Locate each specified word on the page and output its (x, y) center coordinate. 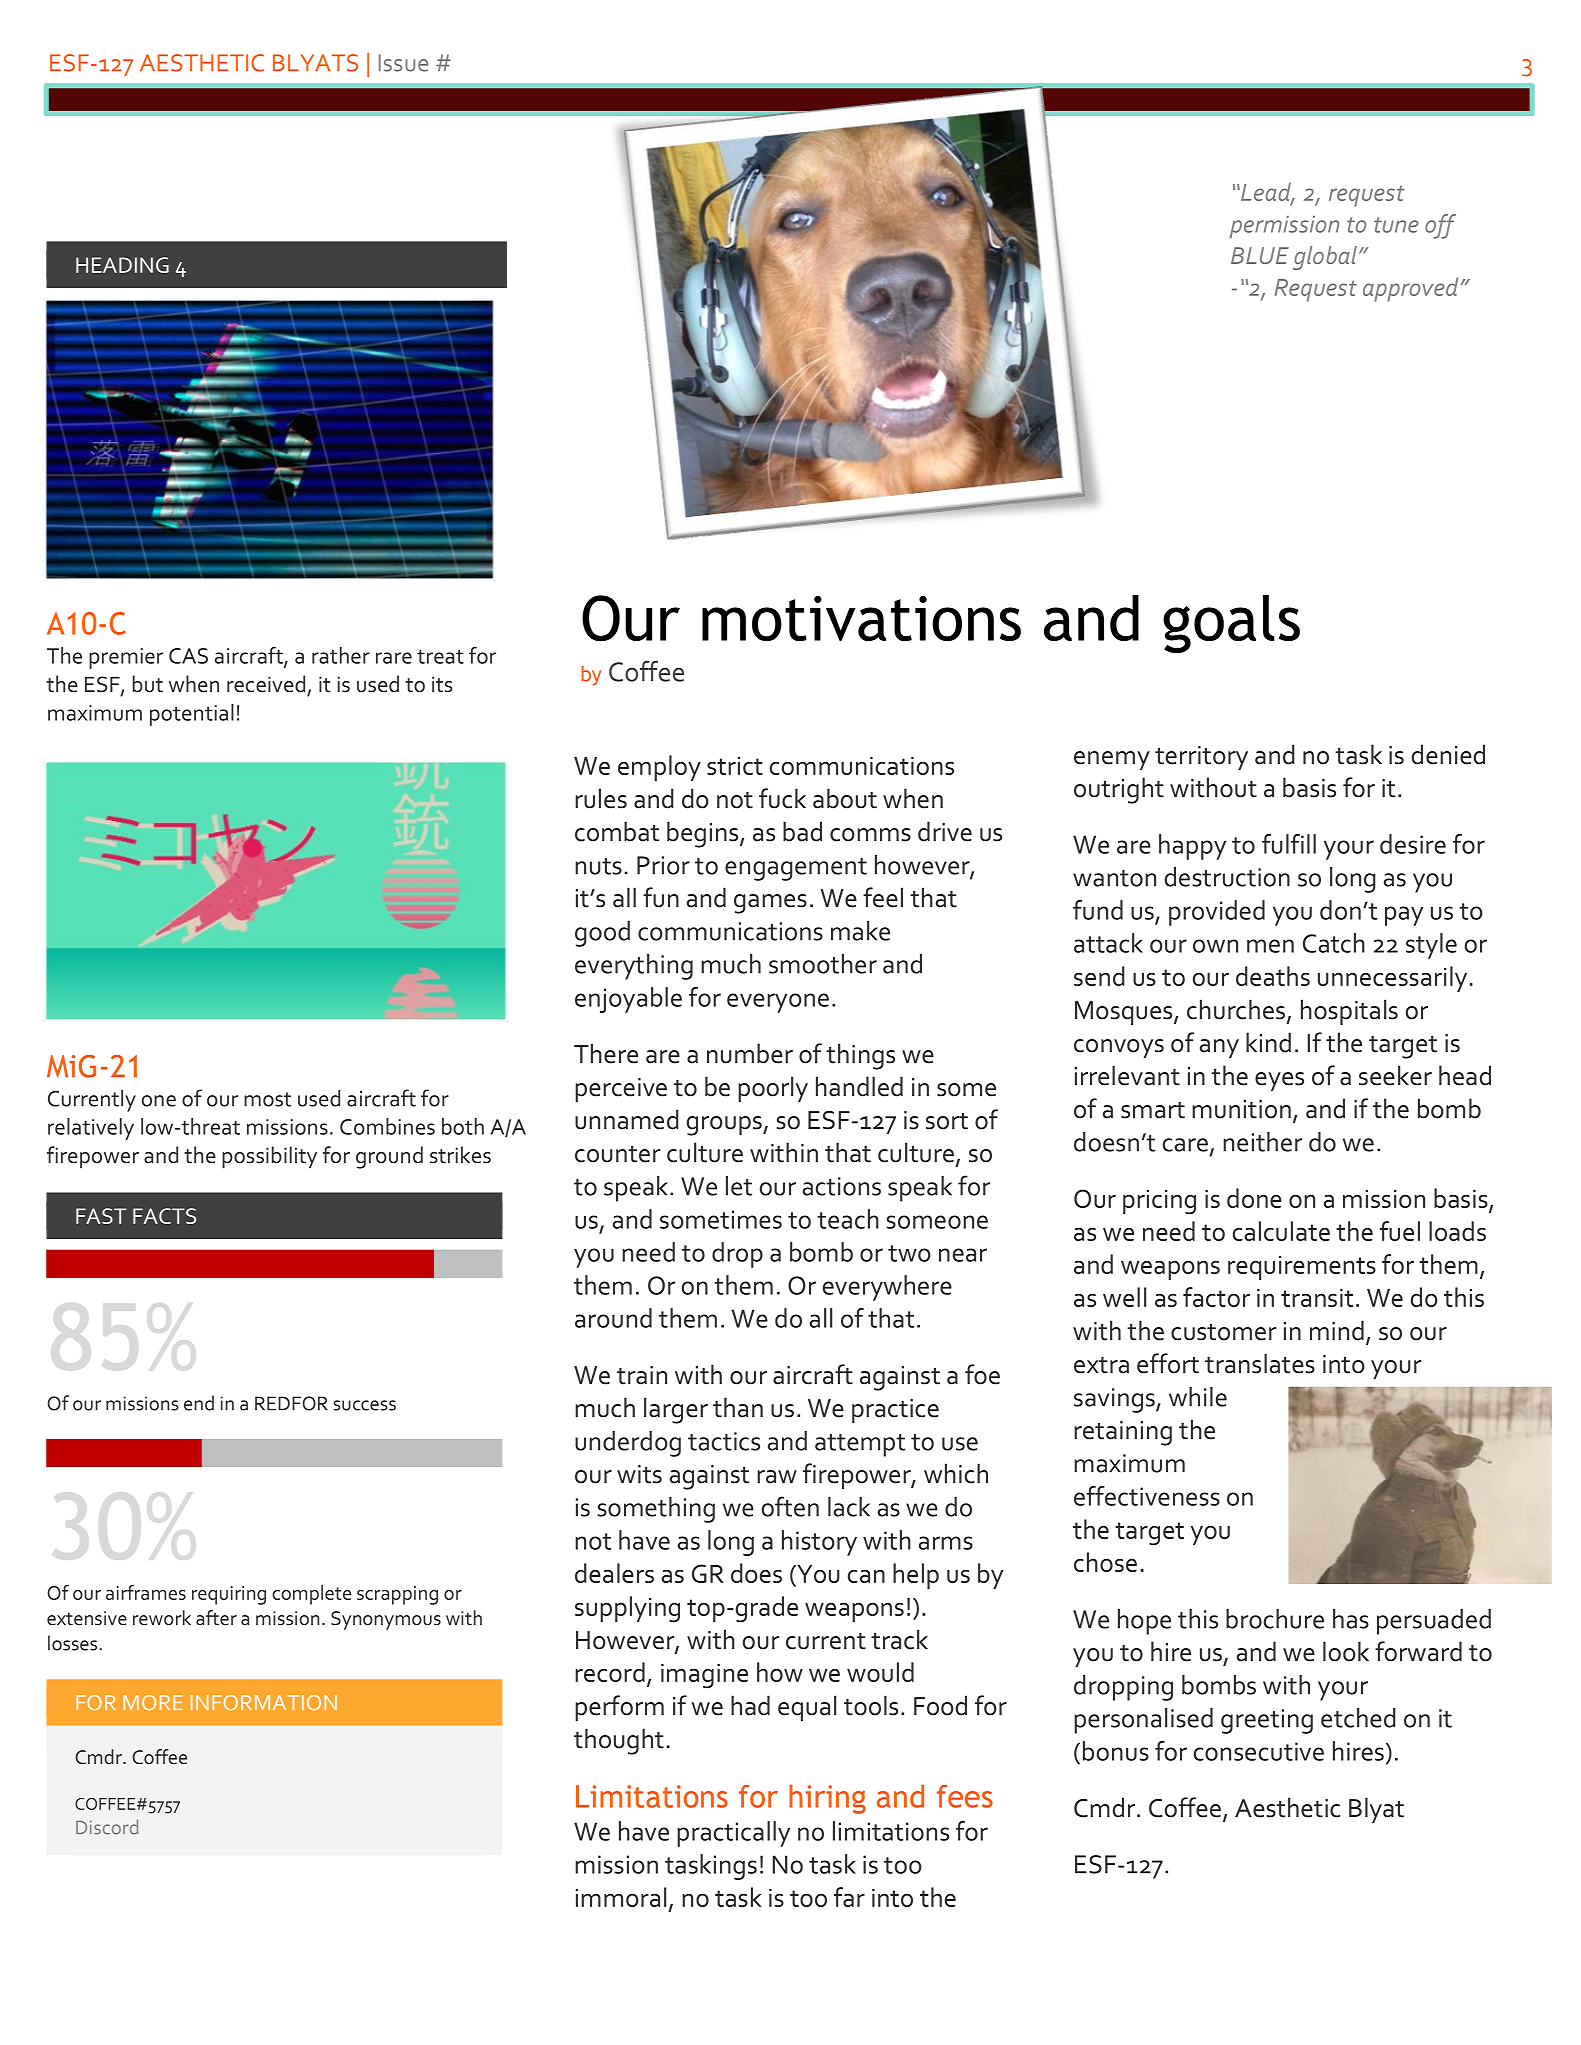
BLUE (1260, 255)
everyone (778, 1003)
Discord (107, 1827)
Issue (403, 63)
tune (1396, 225)
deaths (1273, 976)
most (267, 1099)
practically (733, 1834)
